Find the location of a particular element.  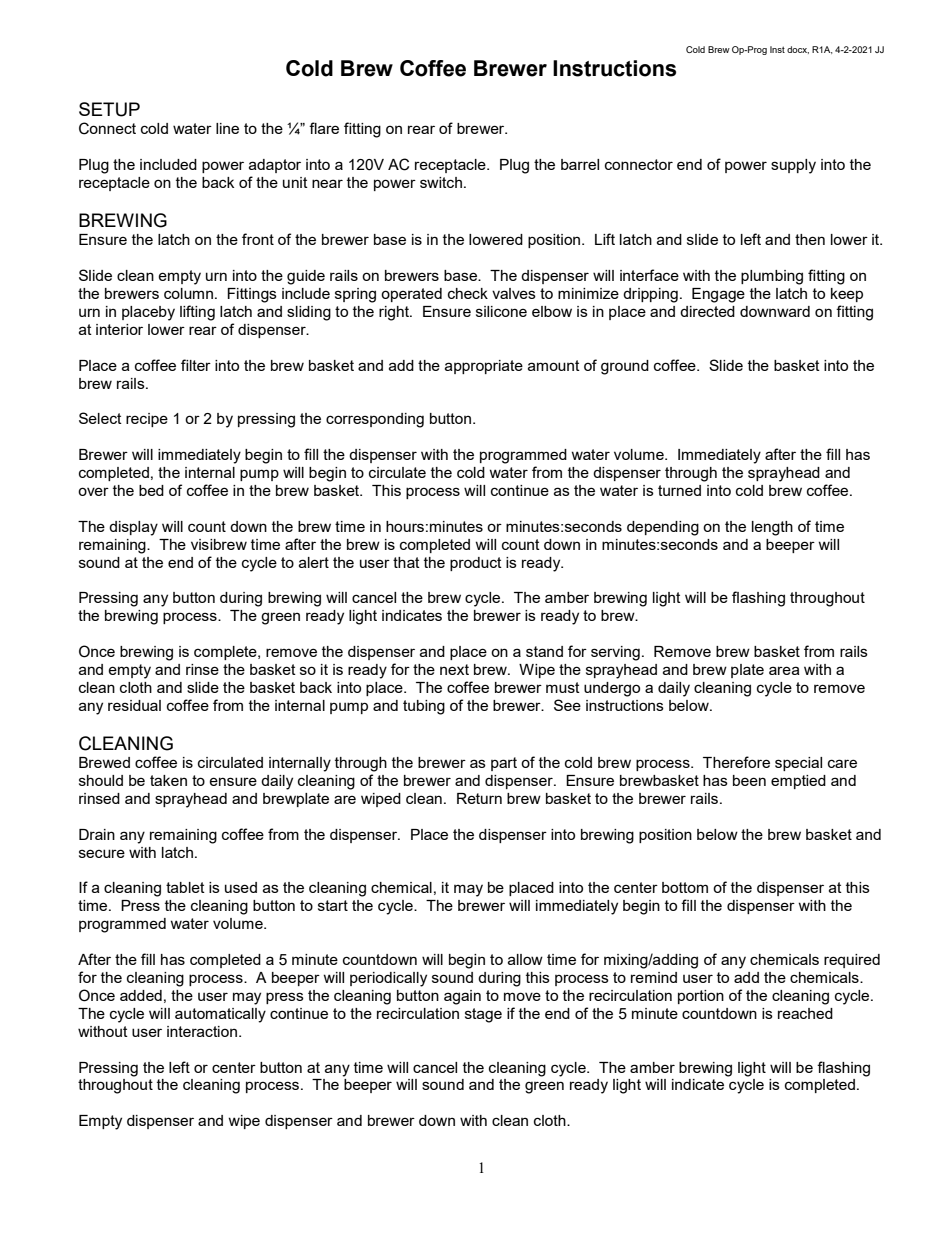

been is located at coordinates (749, 780).
